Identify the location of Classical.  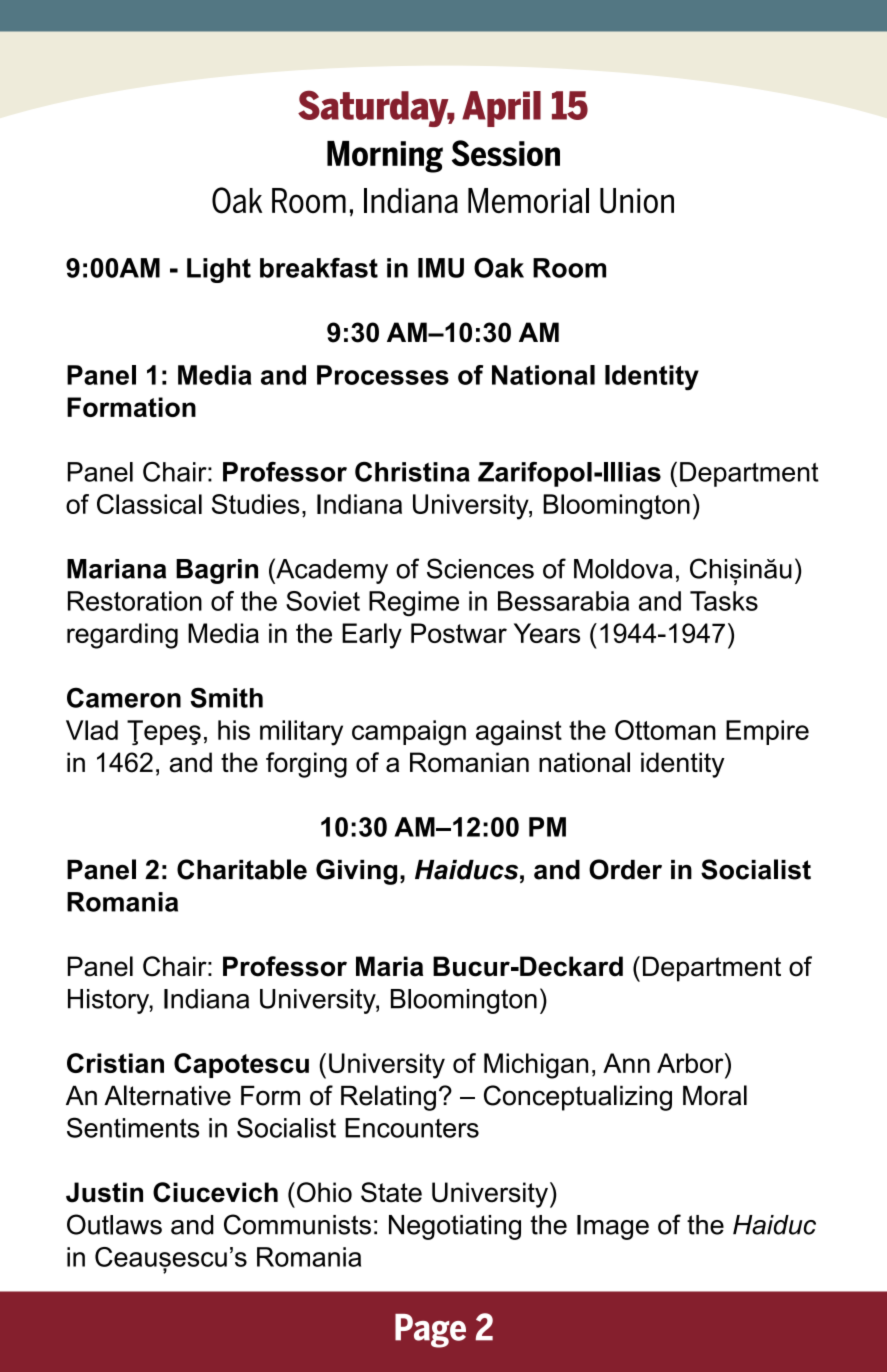
(149, 504).
